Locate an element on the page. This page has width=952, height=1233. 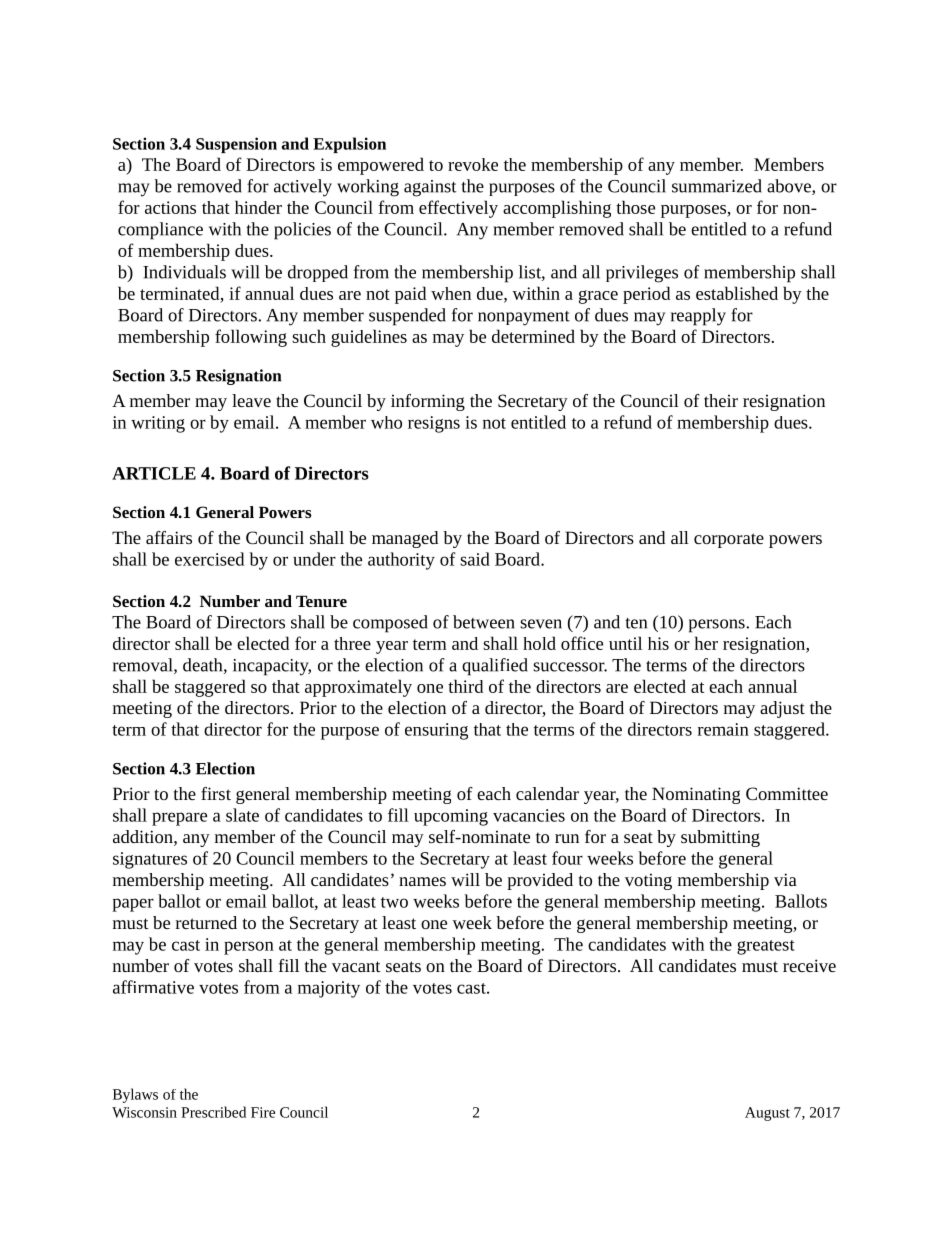
Prescribed is located at coordinates (213, 1112).
